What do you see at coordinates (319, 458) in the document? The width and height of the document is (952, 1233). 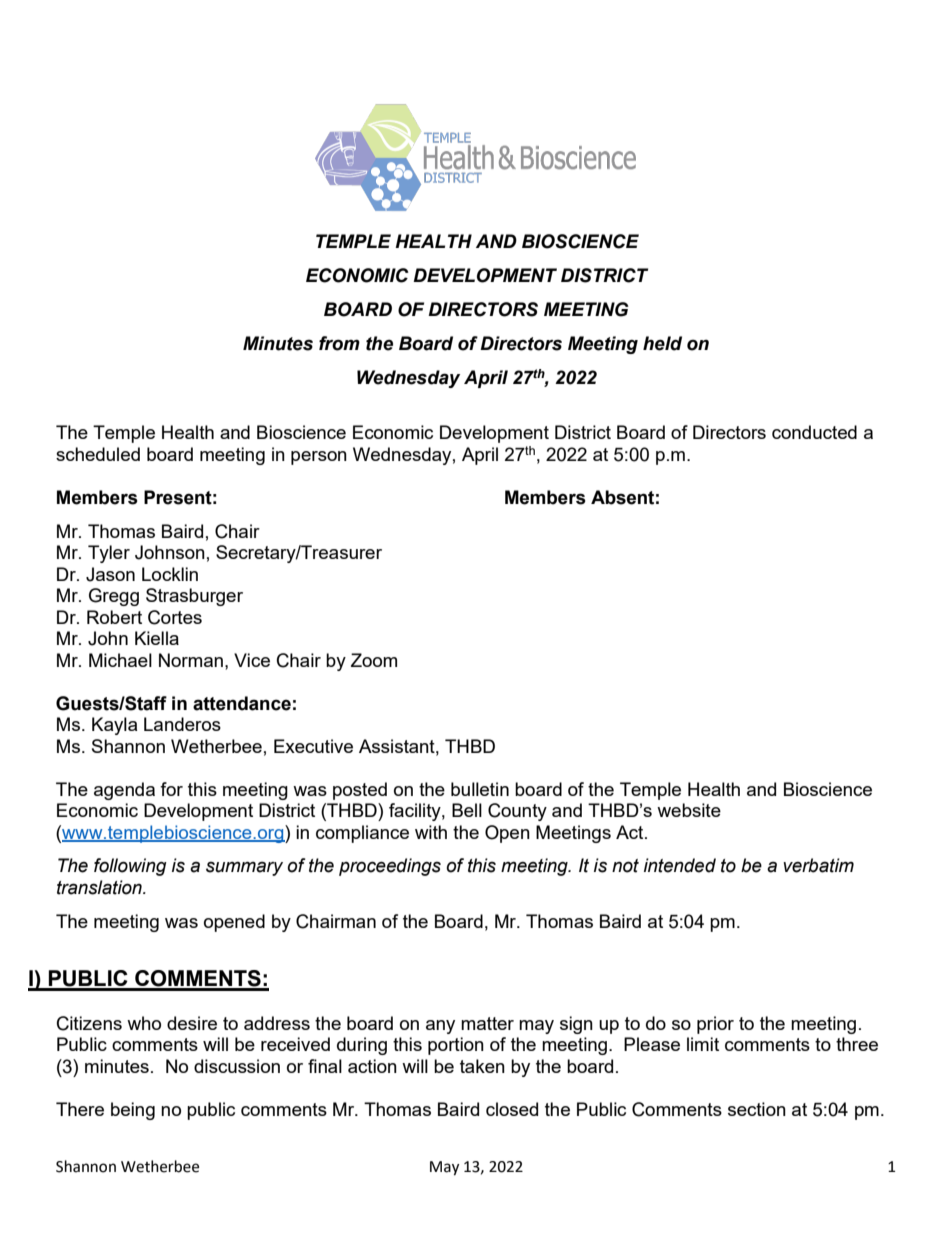 I see `person` at bounding box center [319, 458].
